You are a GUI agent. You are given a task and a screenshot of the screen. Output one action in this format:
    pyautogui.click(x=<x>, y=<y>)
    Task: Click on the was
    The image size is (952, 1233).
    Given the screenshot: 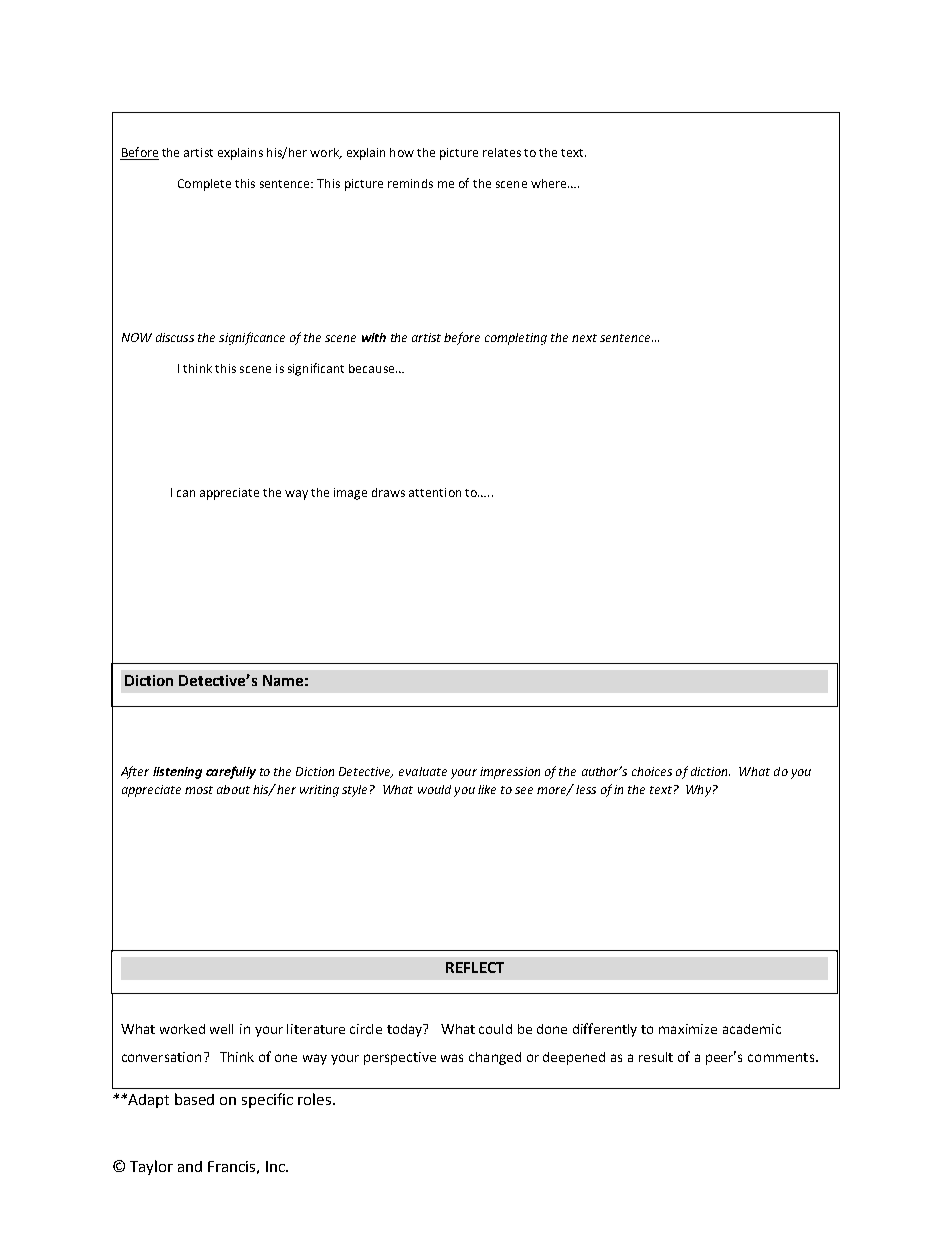 What is the action you would take?
    pyautogui.click(x=452, y=1058)
